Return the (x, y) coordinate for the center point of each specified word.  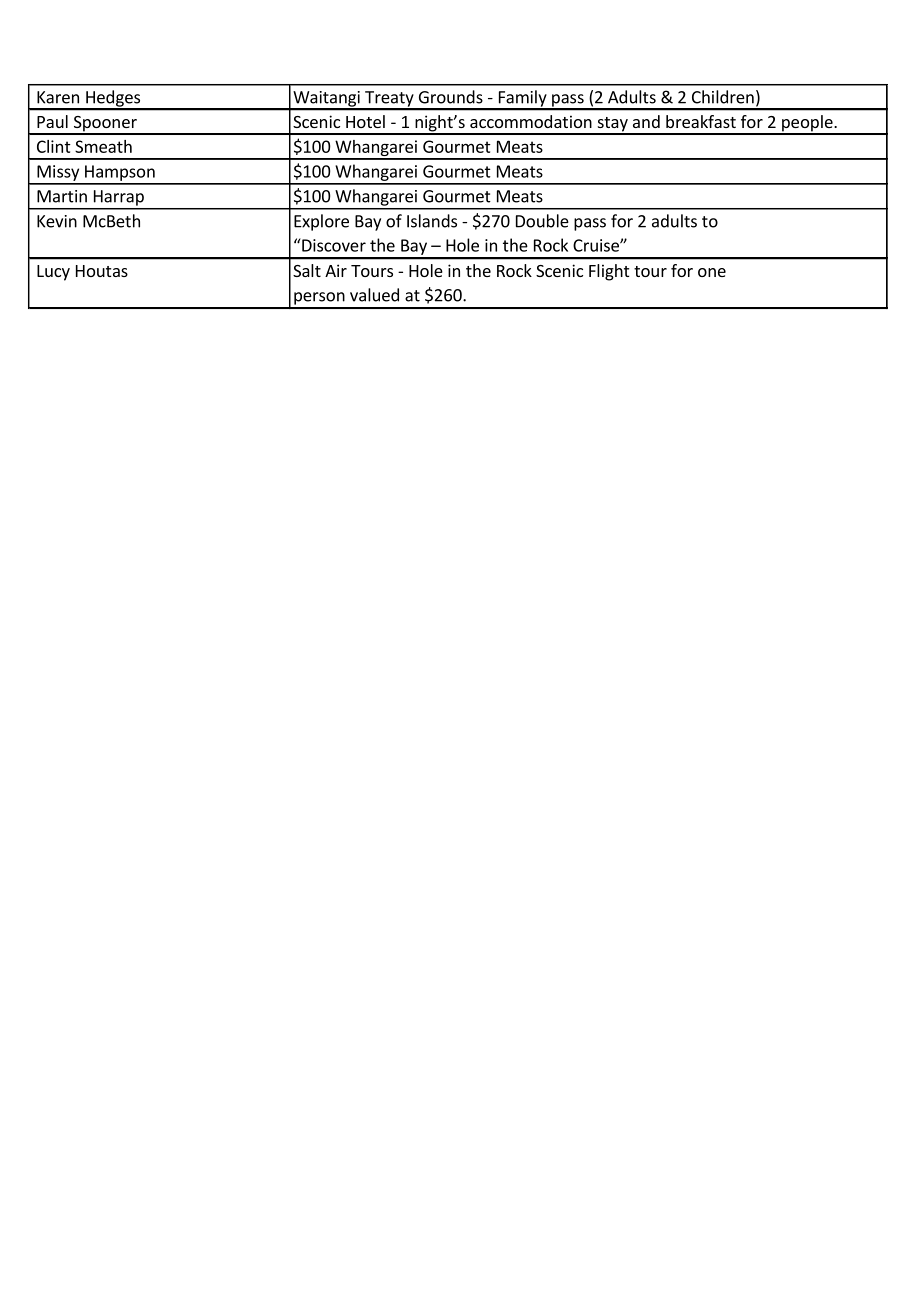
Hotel (365, 121)
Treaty (389, 100)
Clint (54, 146)
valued (374, 295)
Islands (432, 221)
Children (723, 97)
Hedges (113, 99)
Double (542, 221)
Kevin (57, 221)
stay (612, 125)
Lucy (53, 273)
